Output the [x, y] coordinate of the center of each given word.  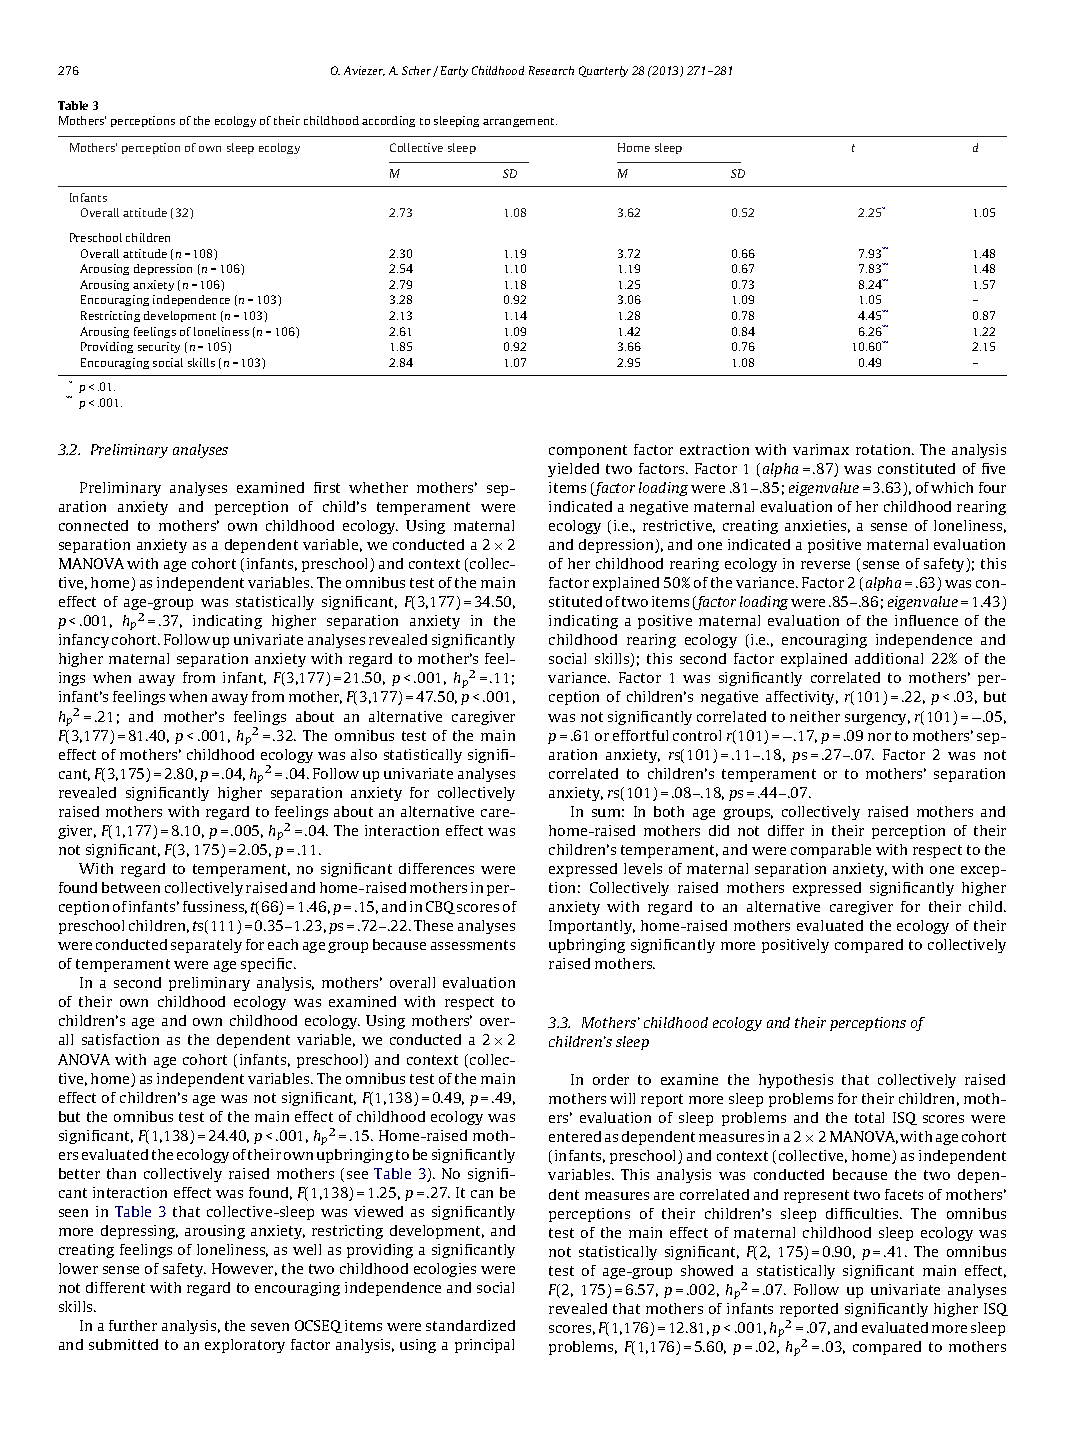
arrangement [520, 122]
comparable [831, 851]
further [133, 1325]
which [952, 487]
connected [93, 525]
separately [206, 946]
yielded [573, 470]
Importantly [592, 927]
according [388, 121]
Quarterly [603, 71]
